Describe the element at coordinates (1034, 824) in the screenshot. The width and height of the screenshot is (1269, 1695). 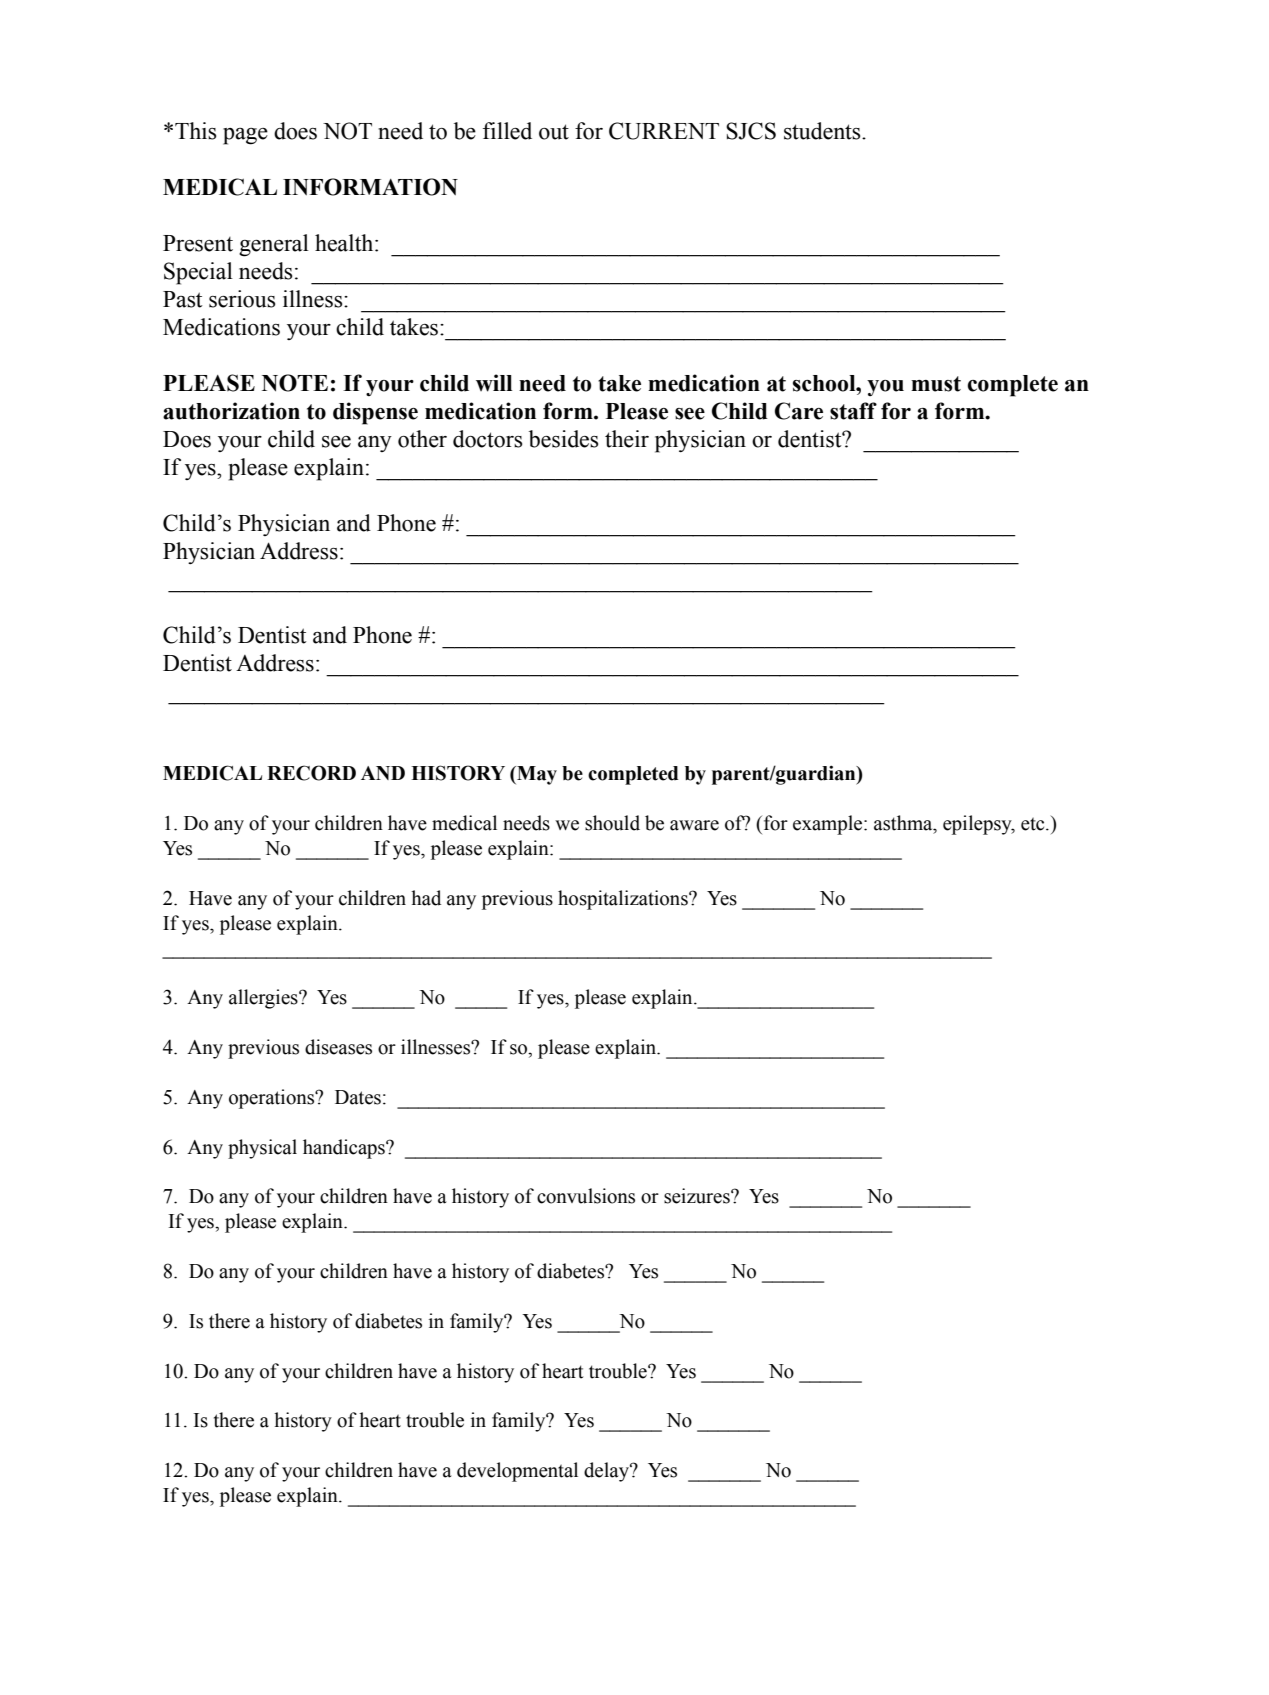
I see `etc` at that location.
